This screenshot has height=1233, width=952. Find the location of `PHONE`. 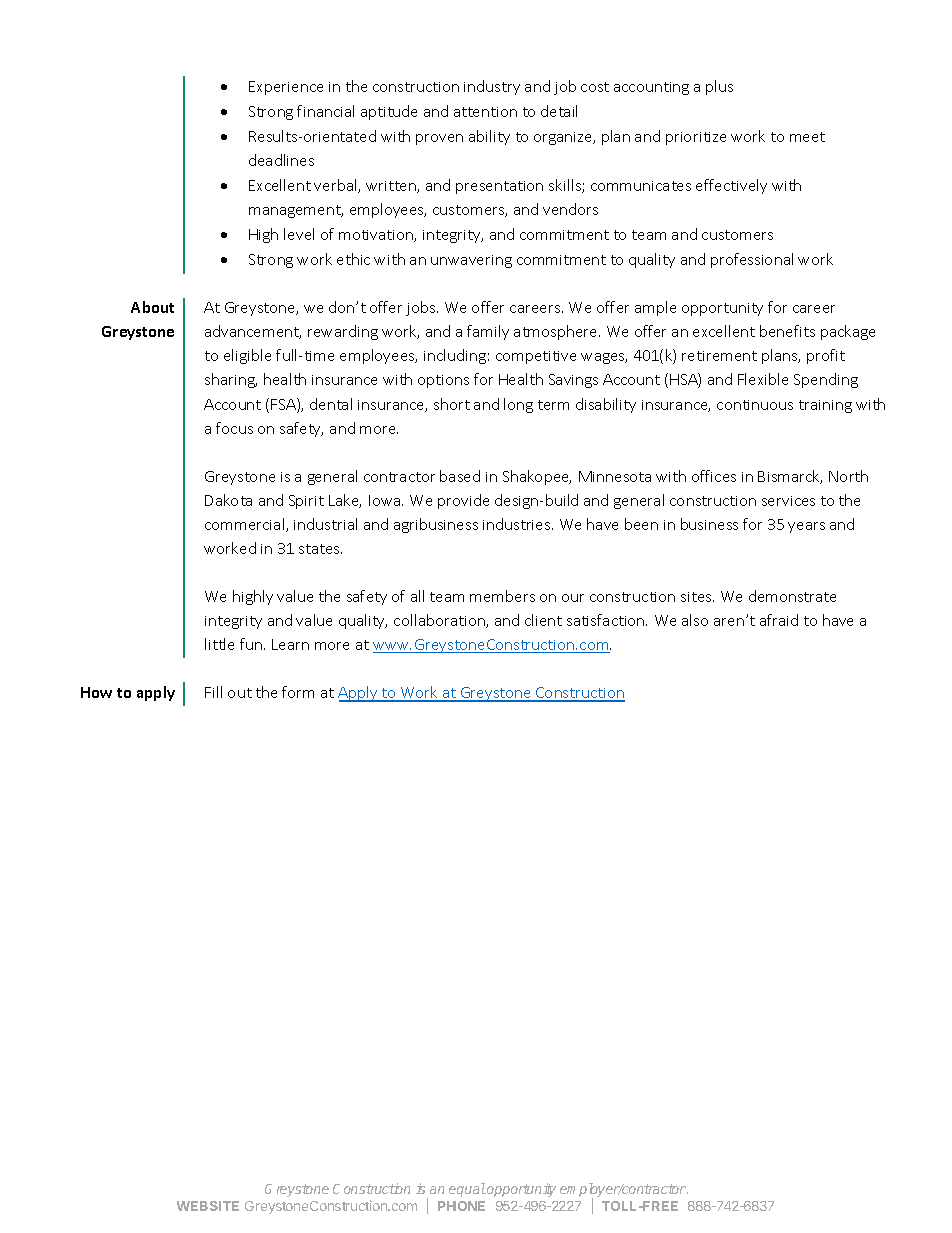

PHONE is located at coordinates (461, 1206).
